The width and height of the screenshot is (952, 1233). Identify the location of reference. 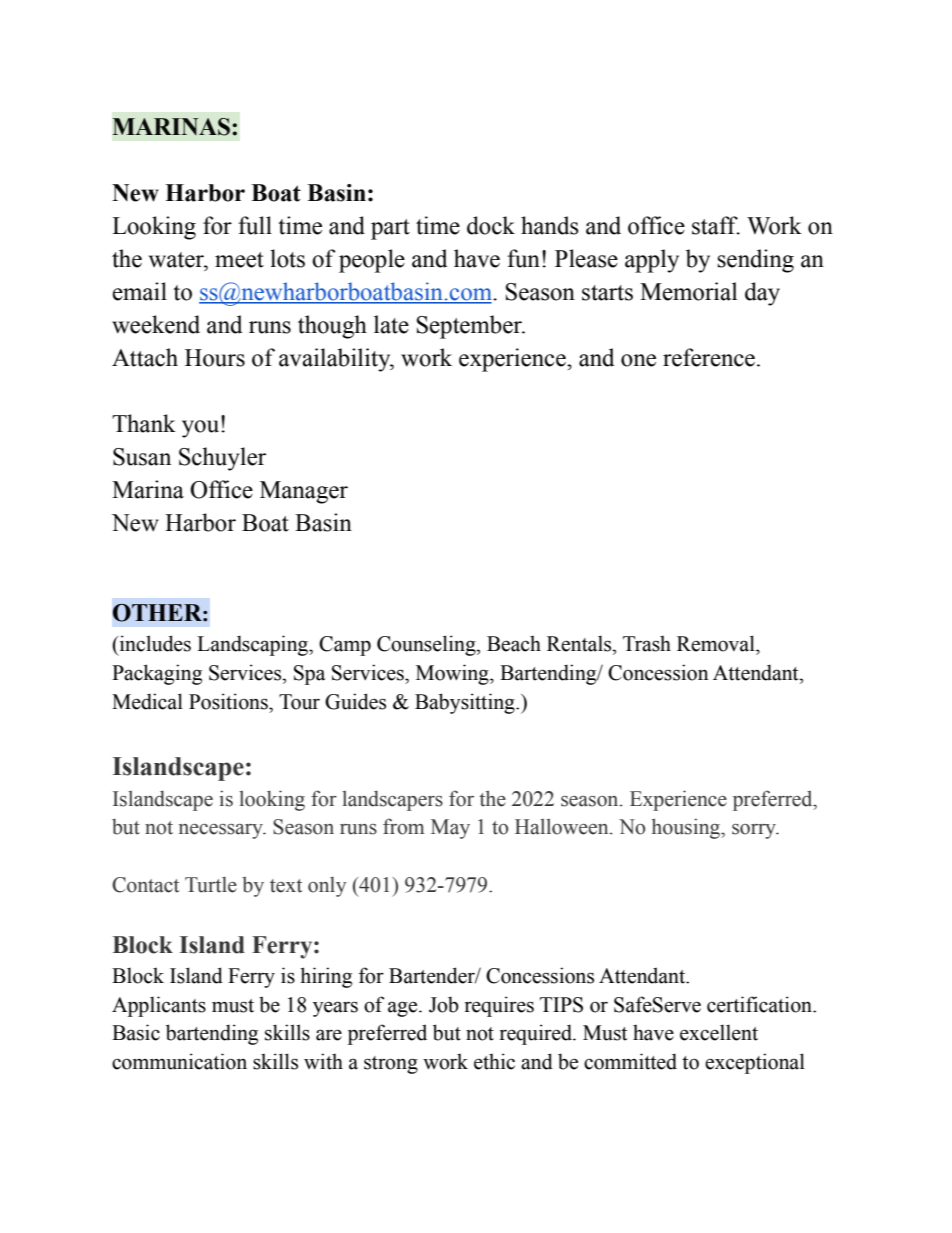
(709, 357).
